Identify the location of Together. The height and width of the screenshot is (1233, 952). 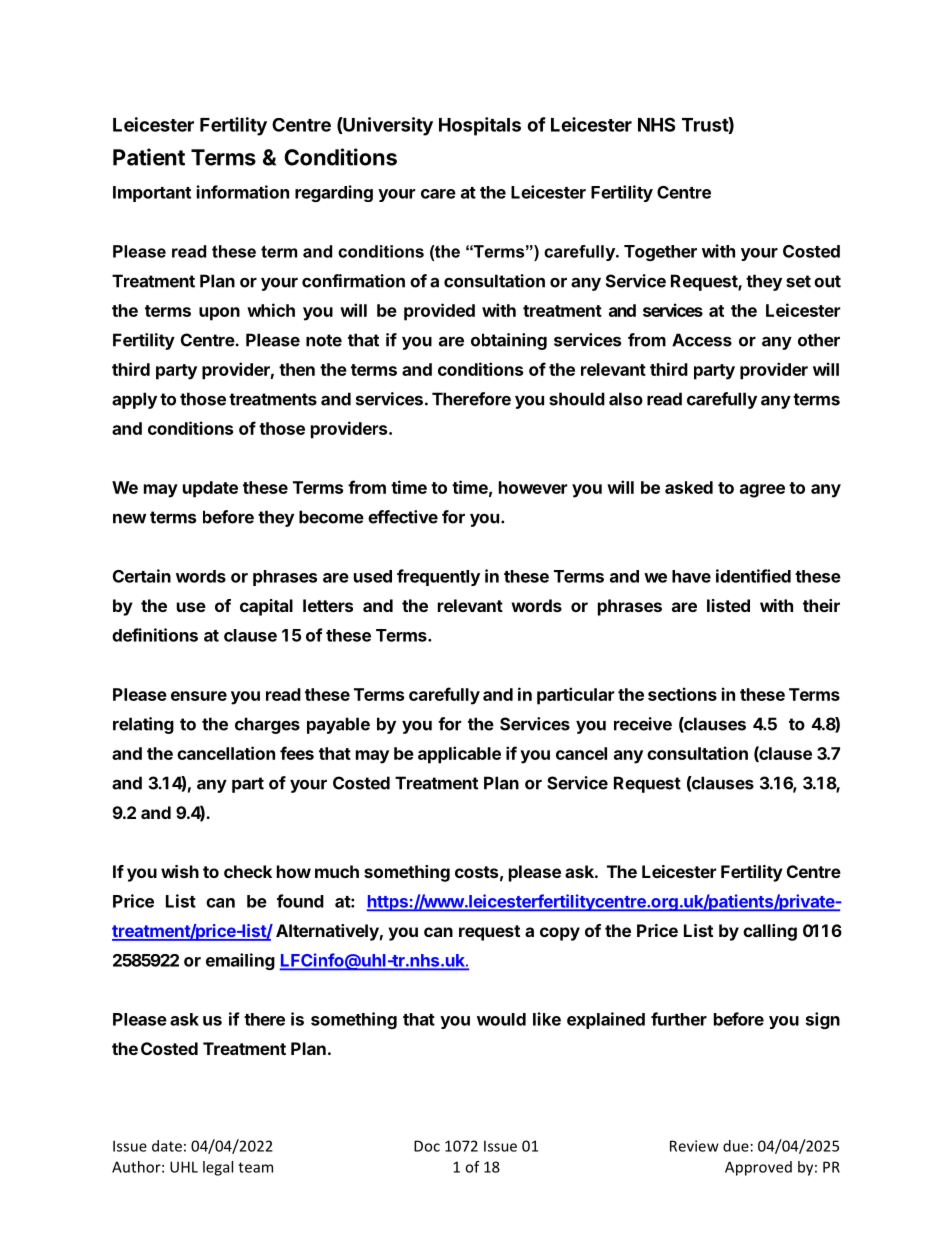
(660, 253).
